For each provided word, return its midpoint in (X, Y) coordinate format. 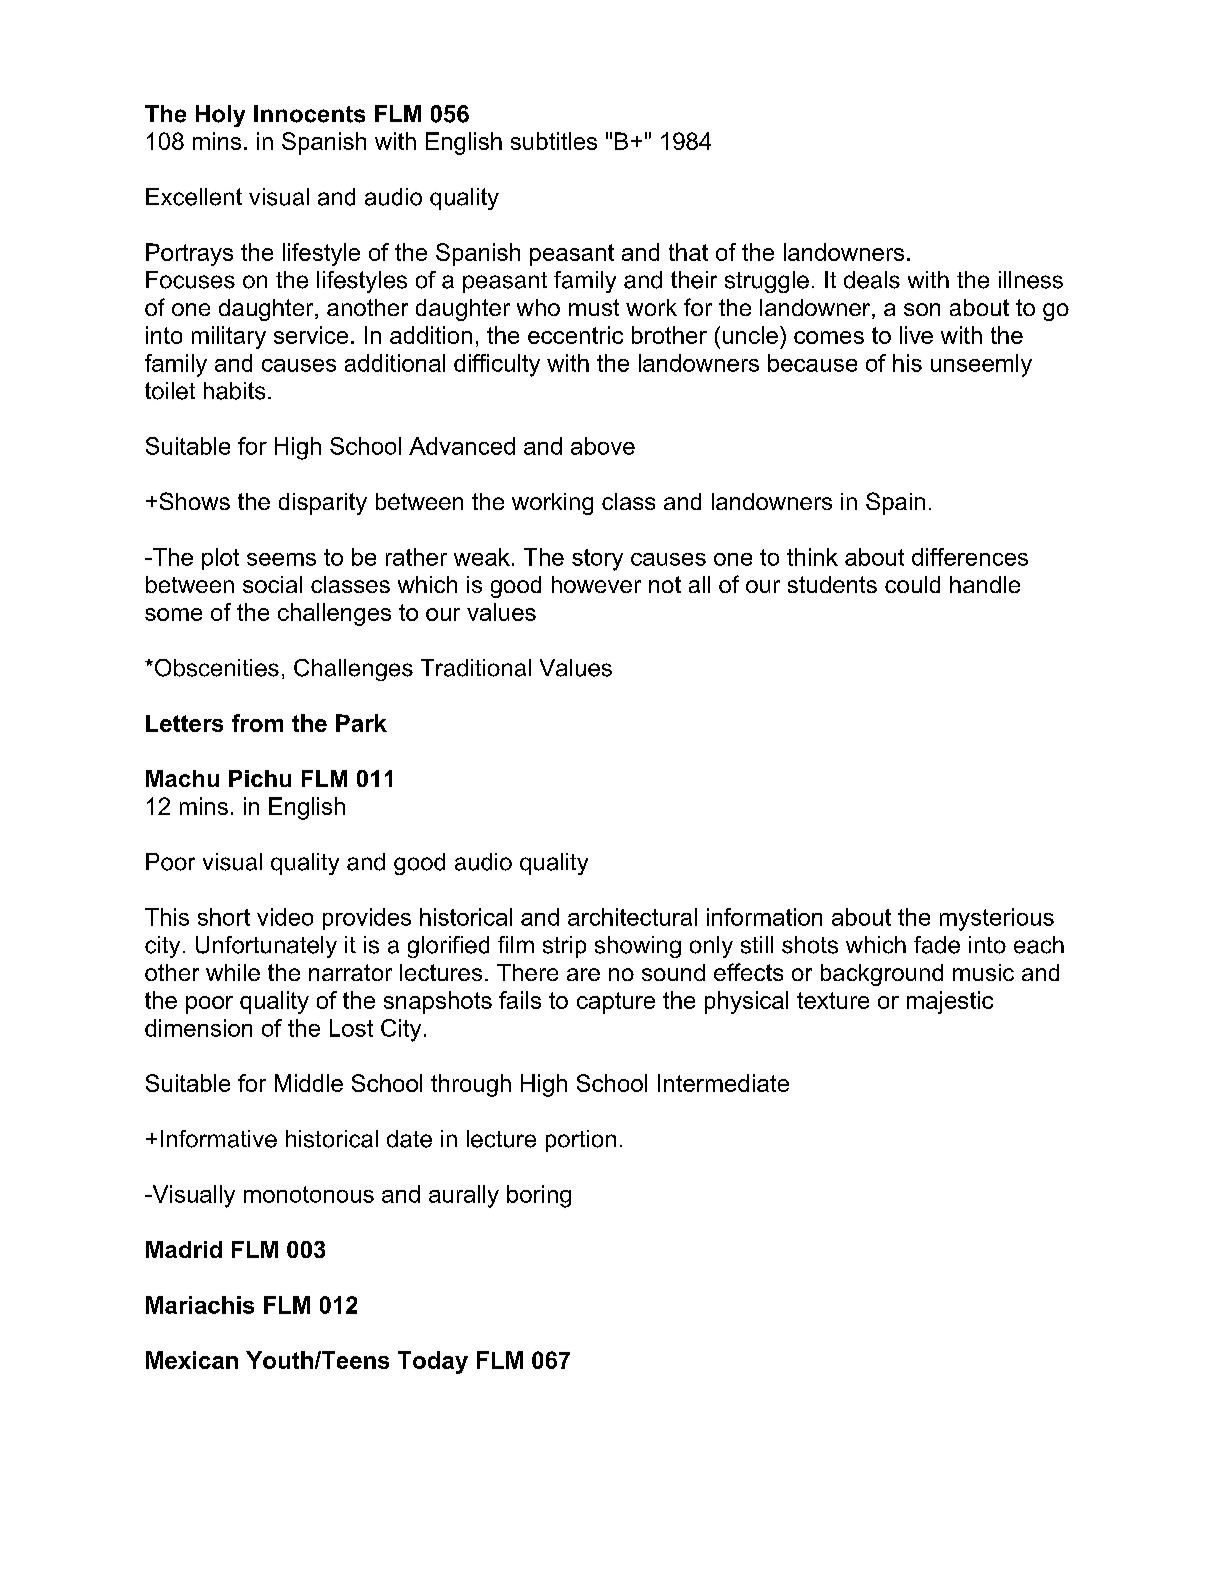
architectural (632, 917)
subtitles (554, 141)
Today (433, 1362)
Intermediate (723, 1083)
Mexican (192, 1360)
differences (970, 557)
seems (281, 559)
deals (872, 280)
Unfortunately (266, 947)
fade (937, 945)
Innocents (309, 114)
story (597, 560)
